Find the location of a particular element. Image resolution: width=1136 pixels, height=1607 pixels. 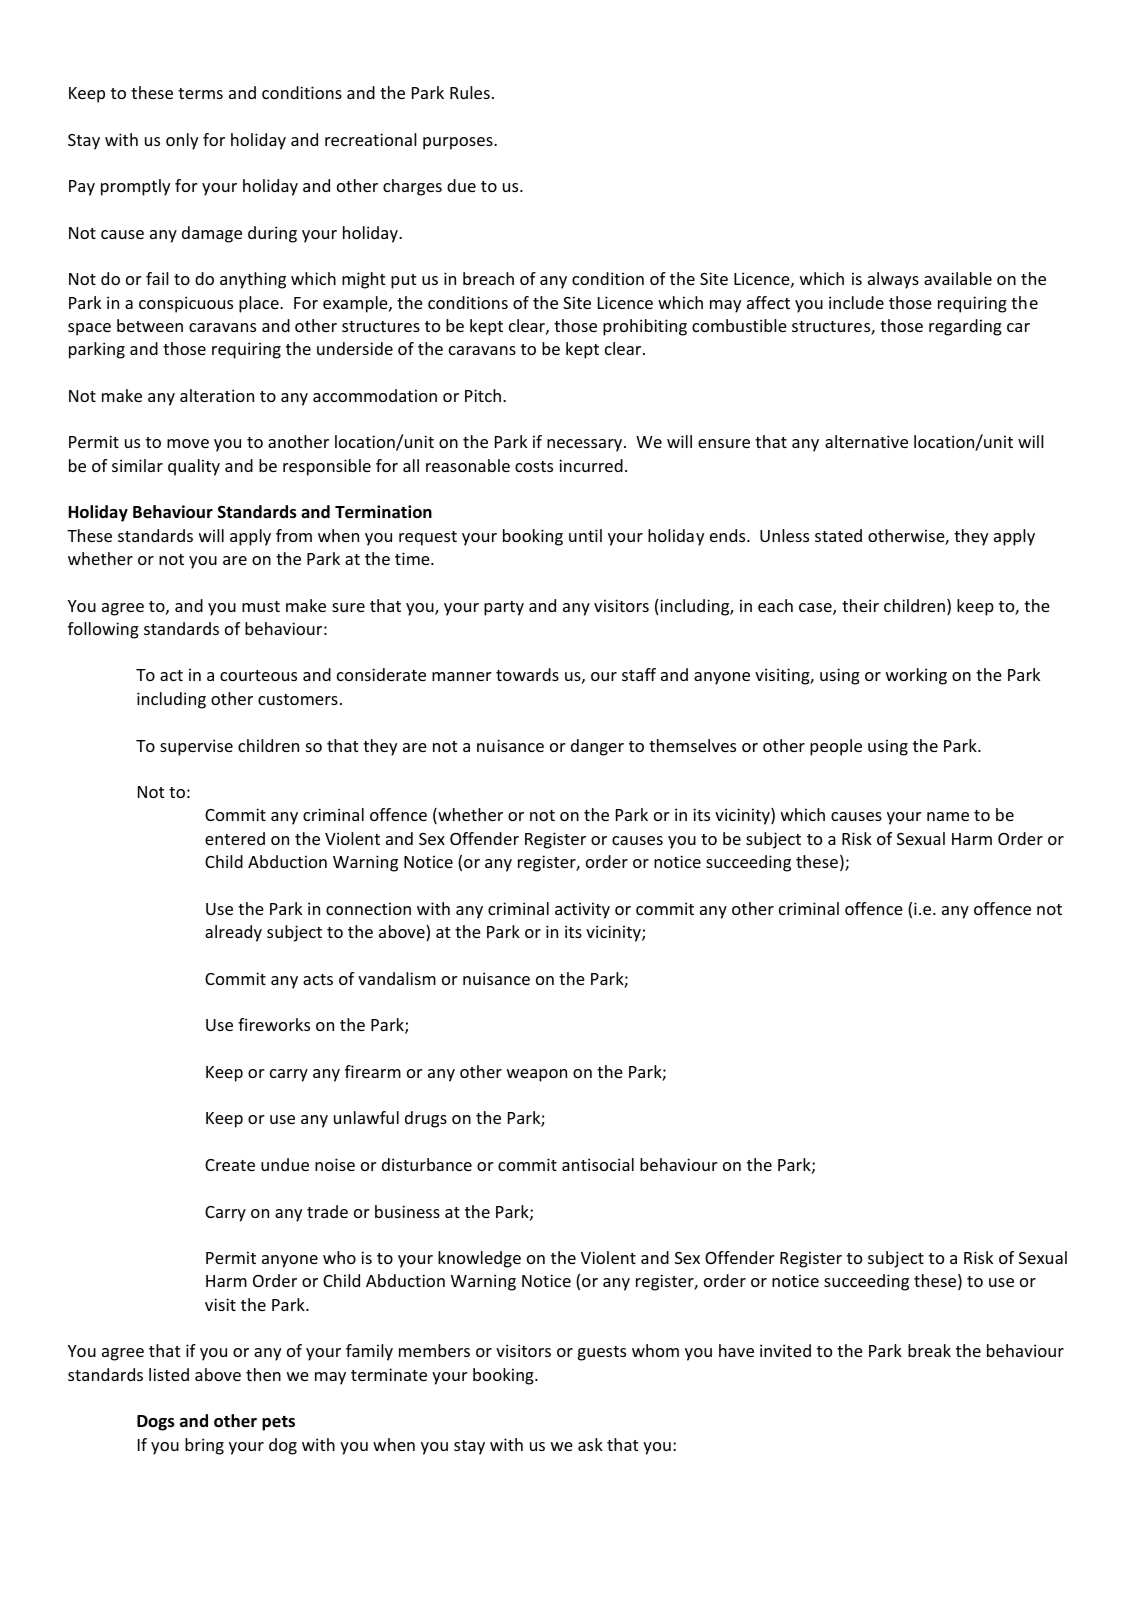

name is located at coordinates (948, 816).
